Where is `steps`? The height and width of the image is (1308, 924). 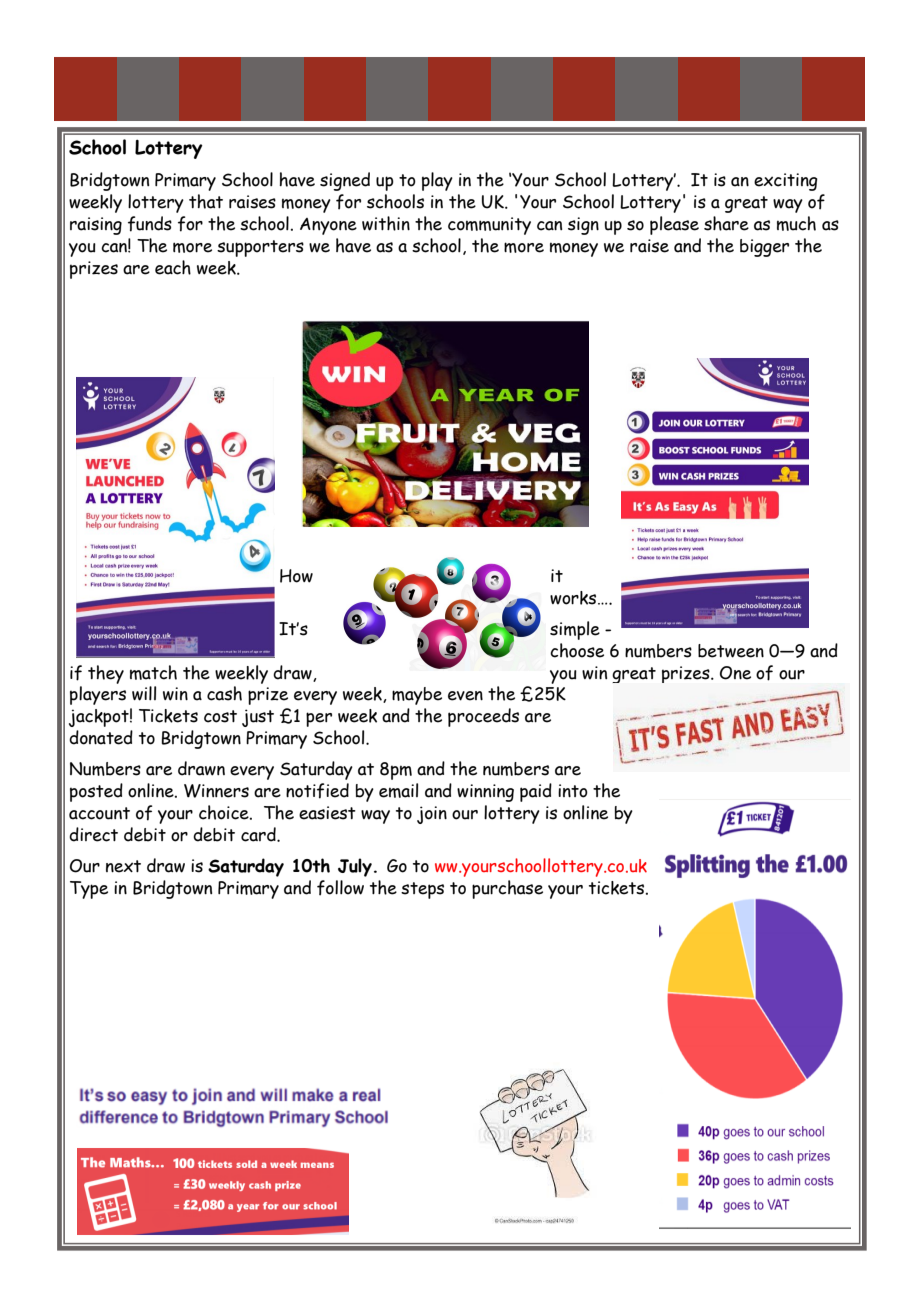
steps is located at coordinates (422, 890).
